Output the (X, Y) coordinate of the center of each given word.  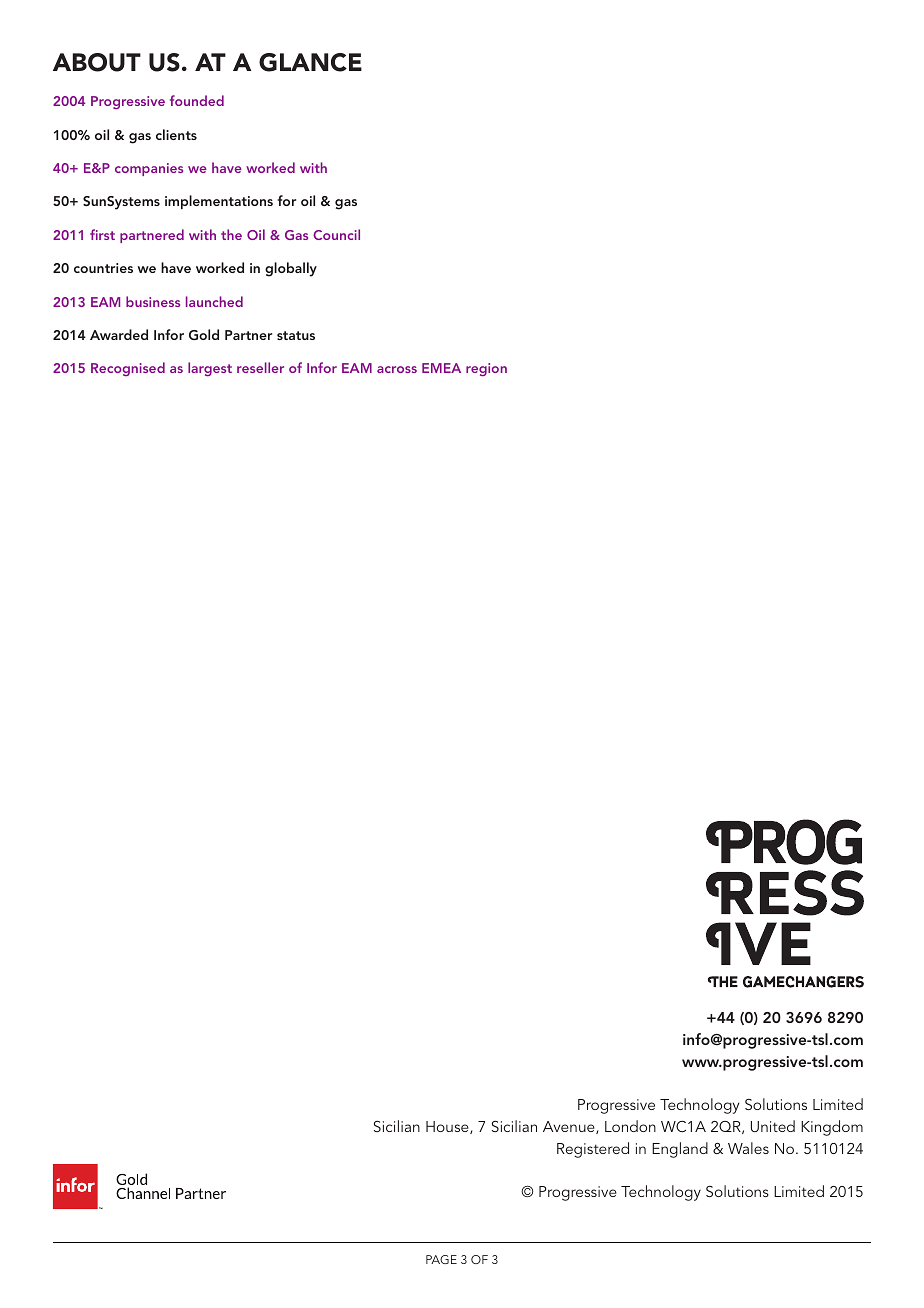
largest (210, 369)
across (397, 369)
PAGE (441, 1259)
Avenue (570, 1127)
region (486, 369)
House (448, 1127)
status (296, 335)
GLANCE (310, 62)
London (630, 1126)
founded (197, 100)
